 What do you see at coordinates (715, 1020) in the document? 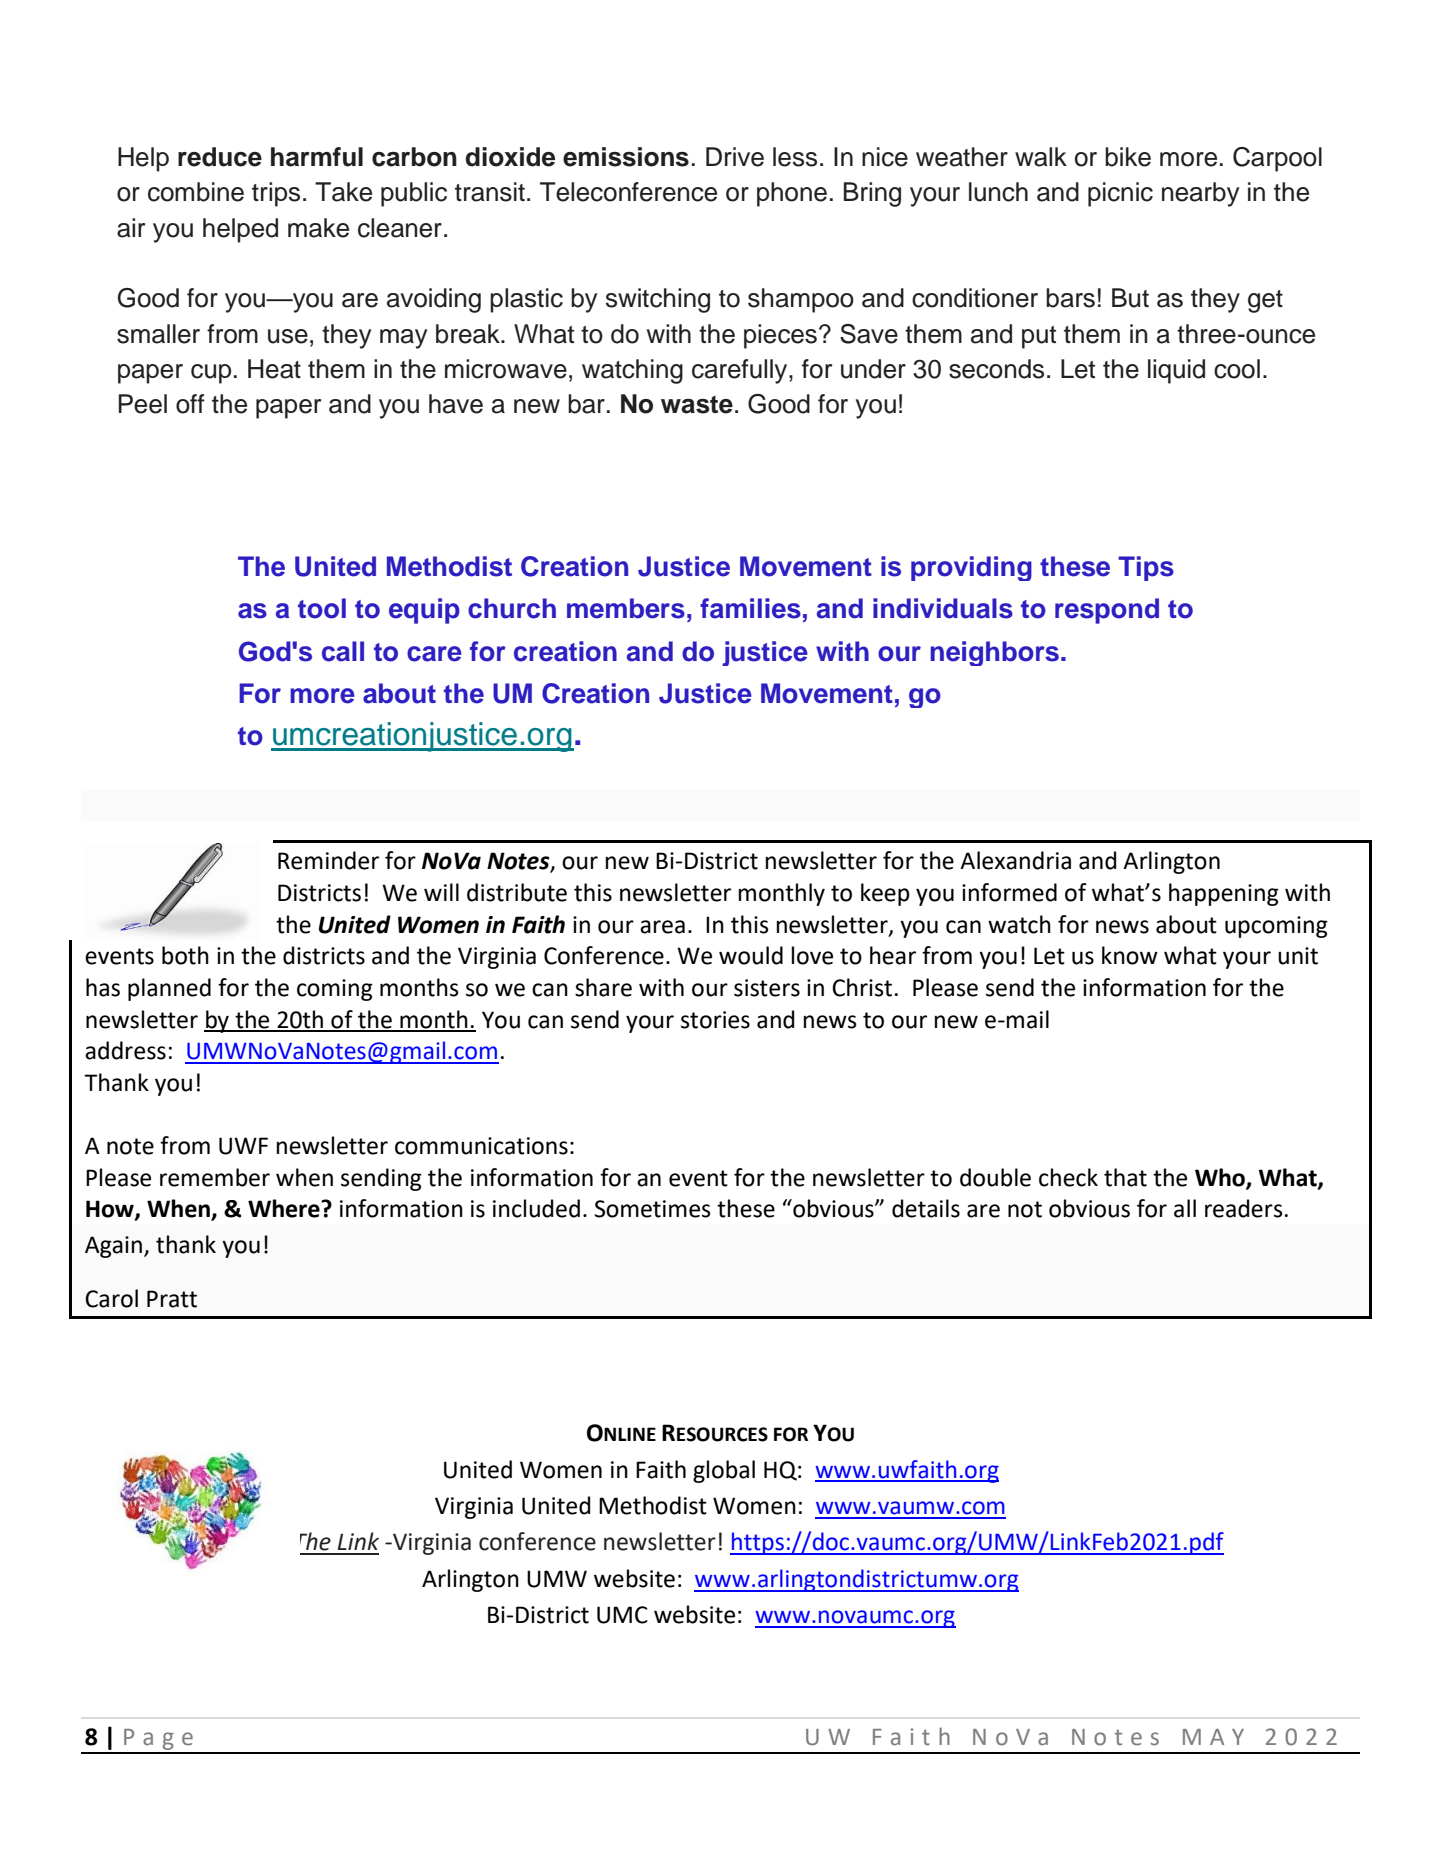
I see `stories` at bounding box center [715, 1020].
